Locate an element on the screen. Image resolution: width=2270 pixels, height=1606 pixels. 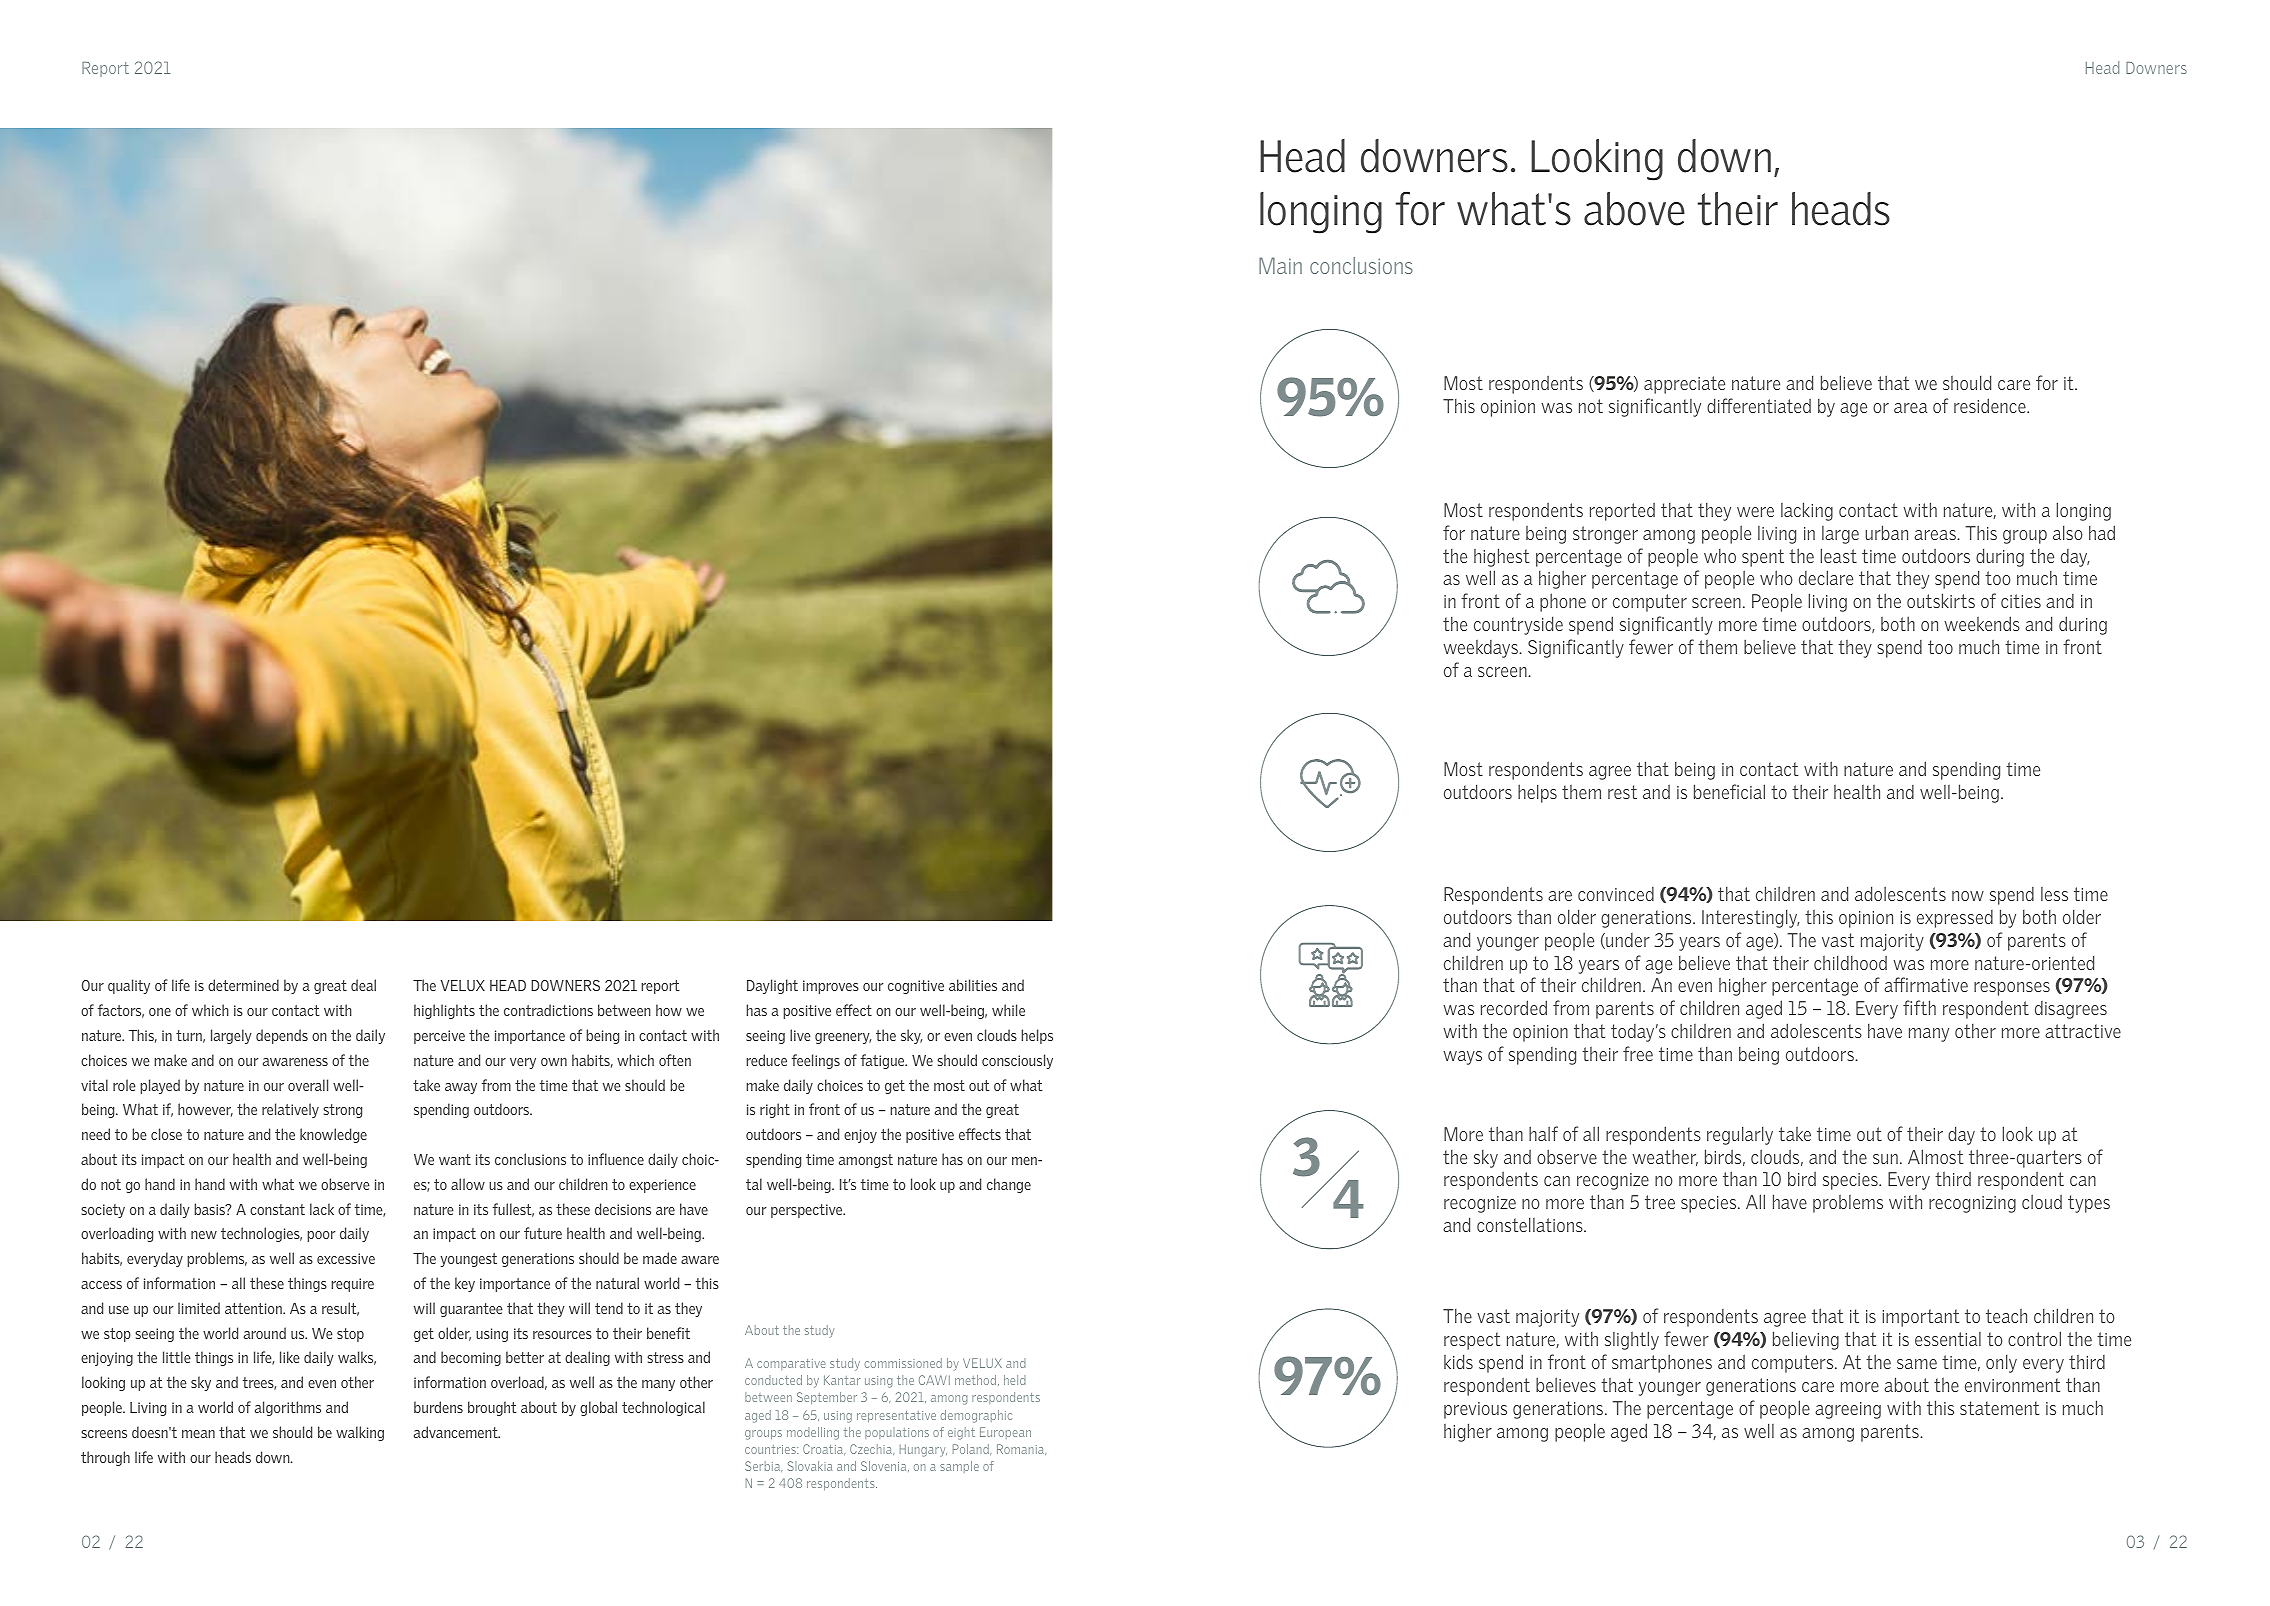
knowledge is located at coordinates (333, 1135).
